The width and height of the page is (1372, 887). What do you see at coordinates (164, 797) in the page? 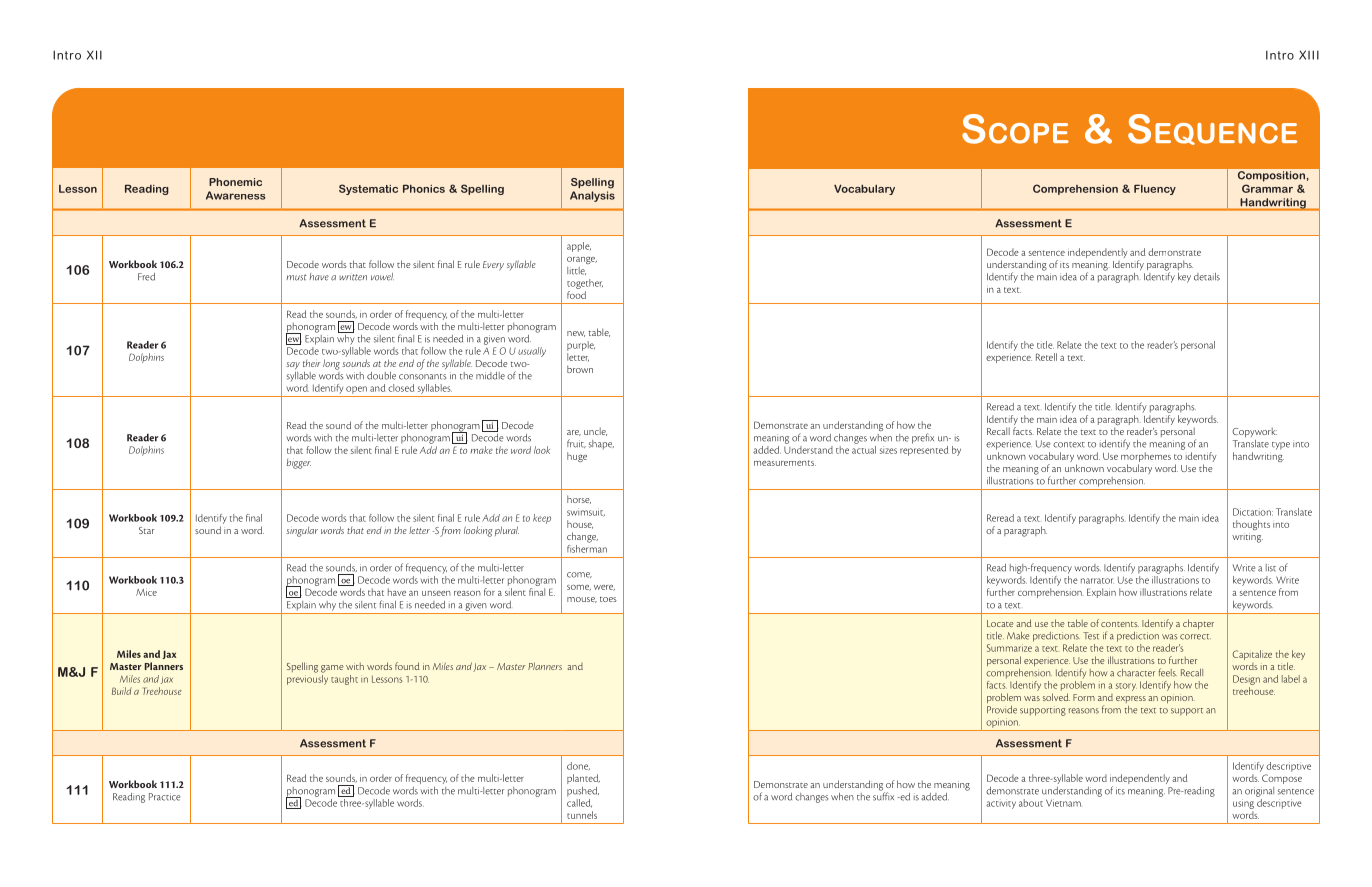
I see `Practice` at bounding box center [164, 797].
